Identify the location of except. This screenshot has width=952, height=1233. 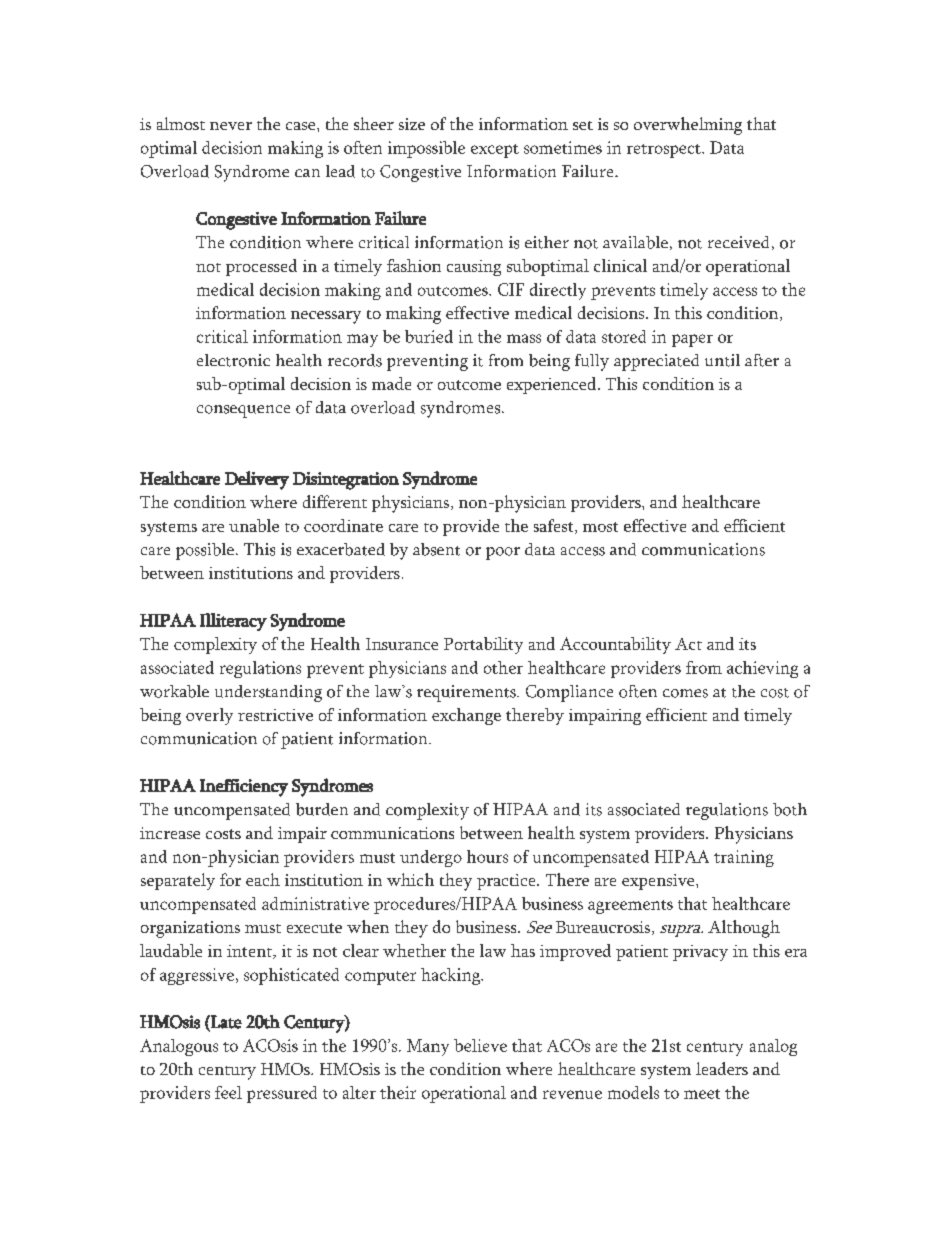
(495, 151).
